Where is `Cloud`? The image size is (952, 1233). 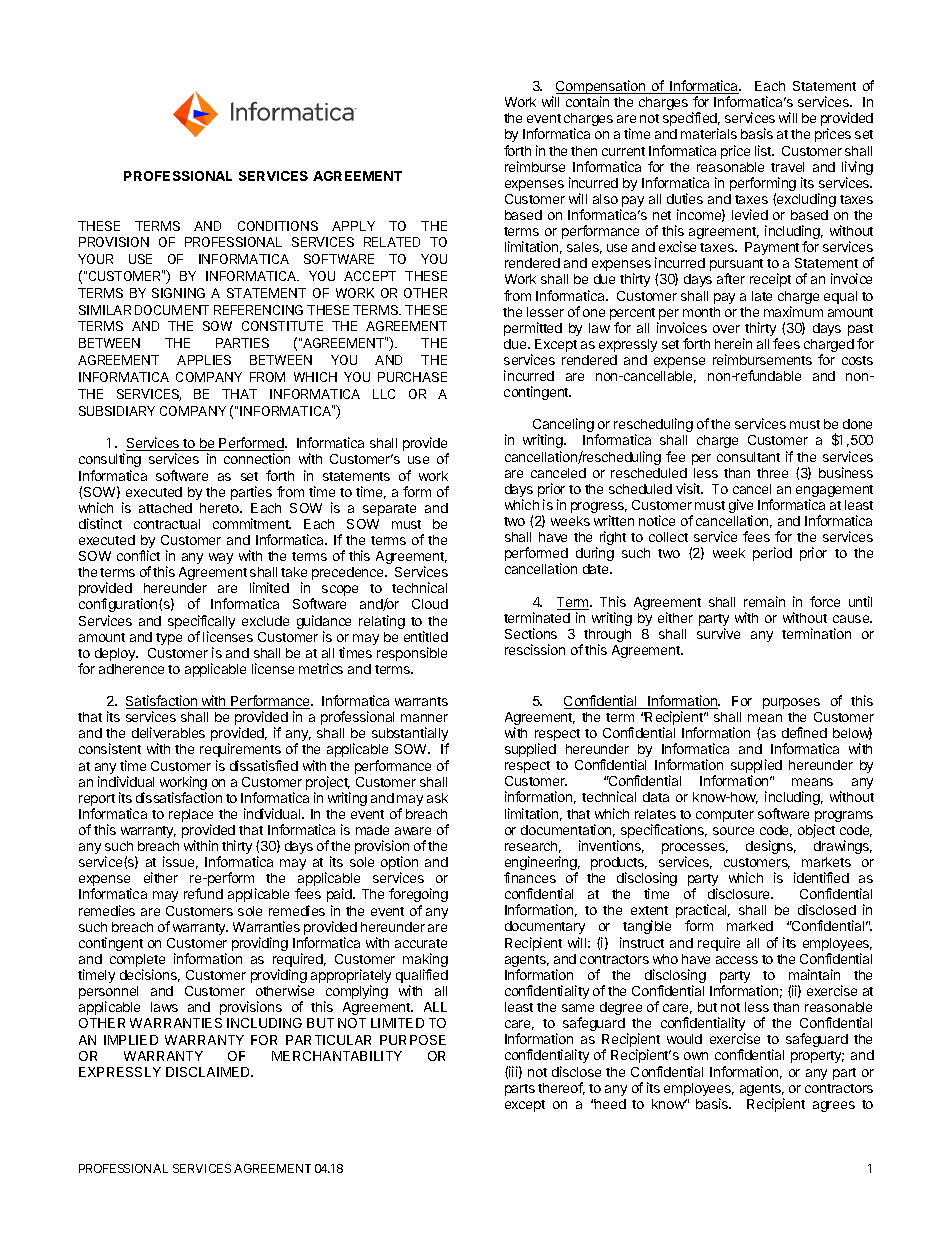
Cloud is located at coordinates (430, 604).
